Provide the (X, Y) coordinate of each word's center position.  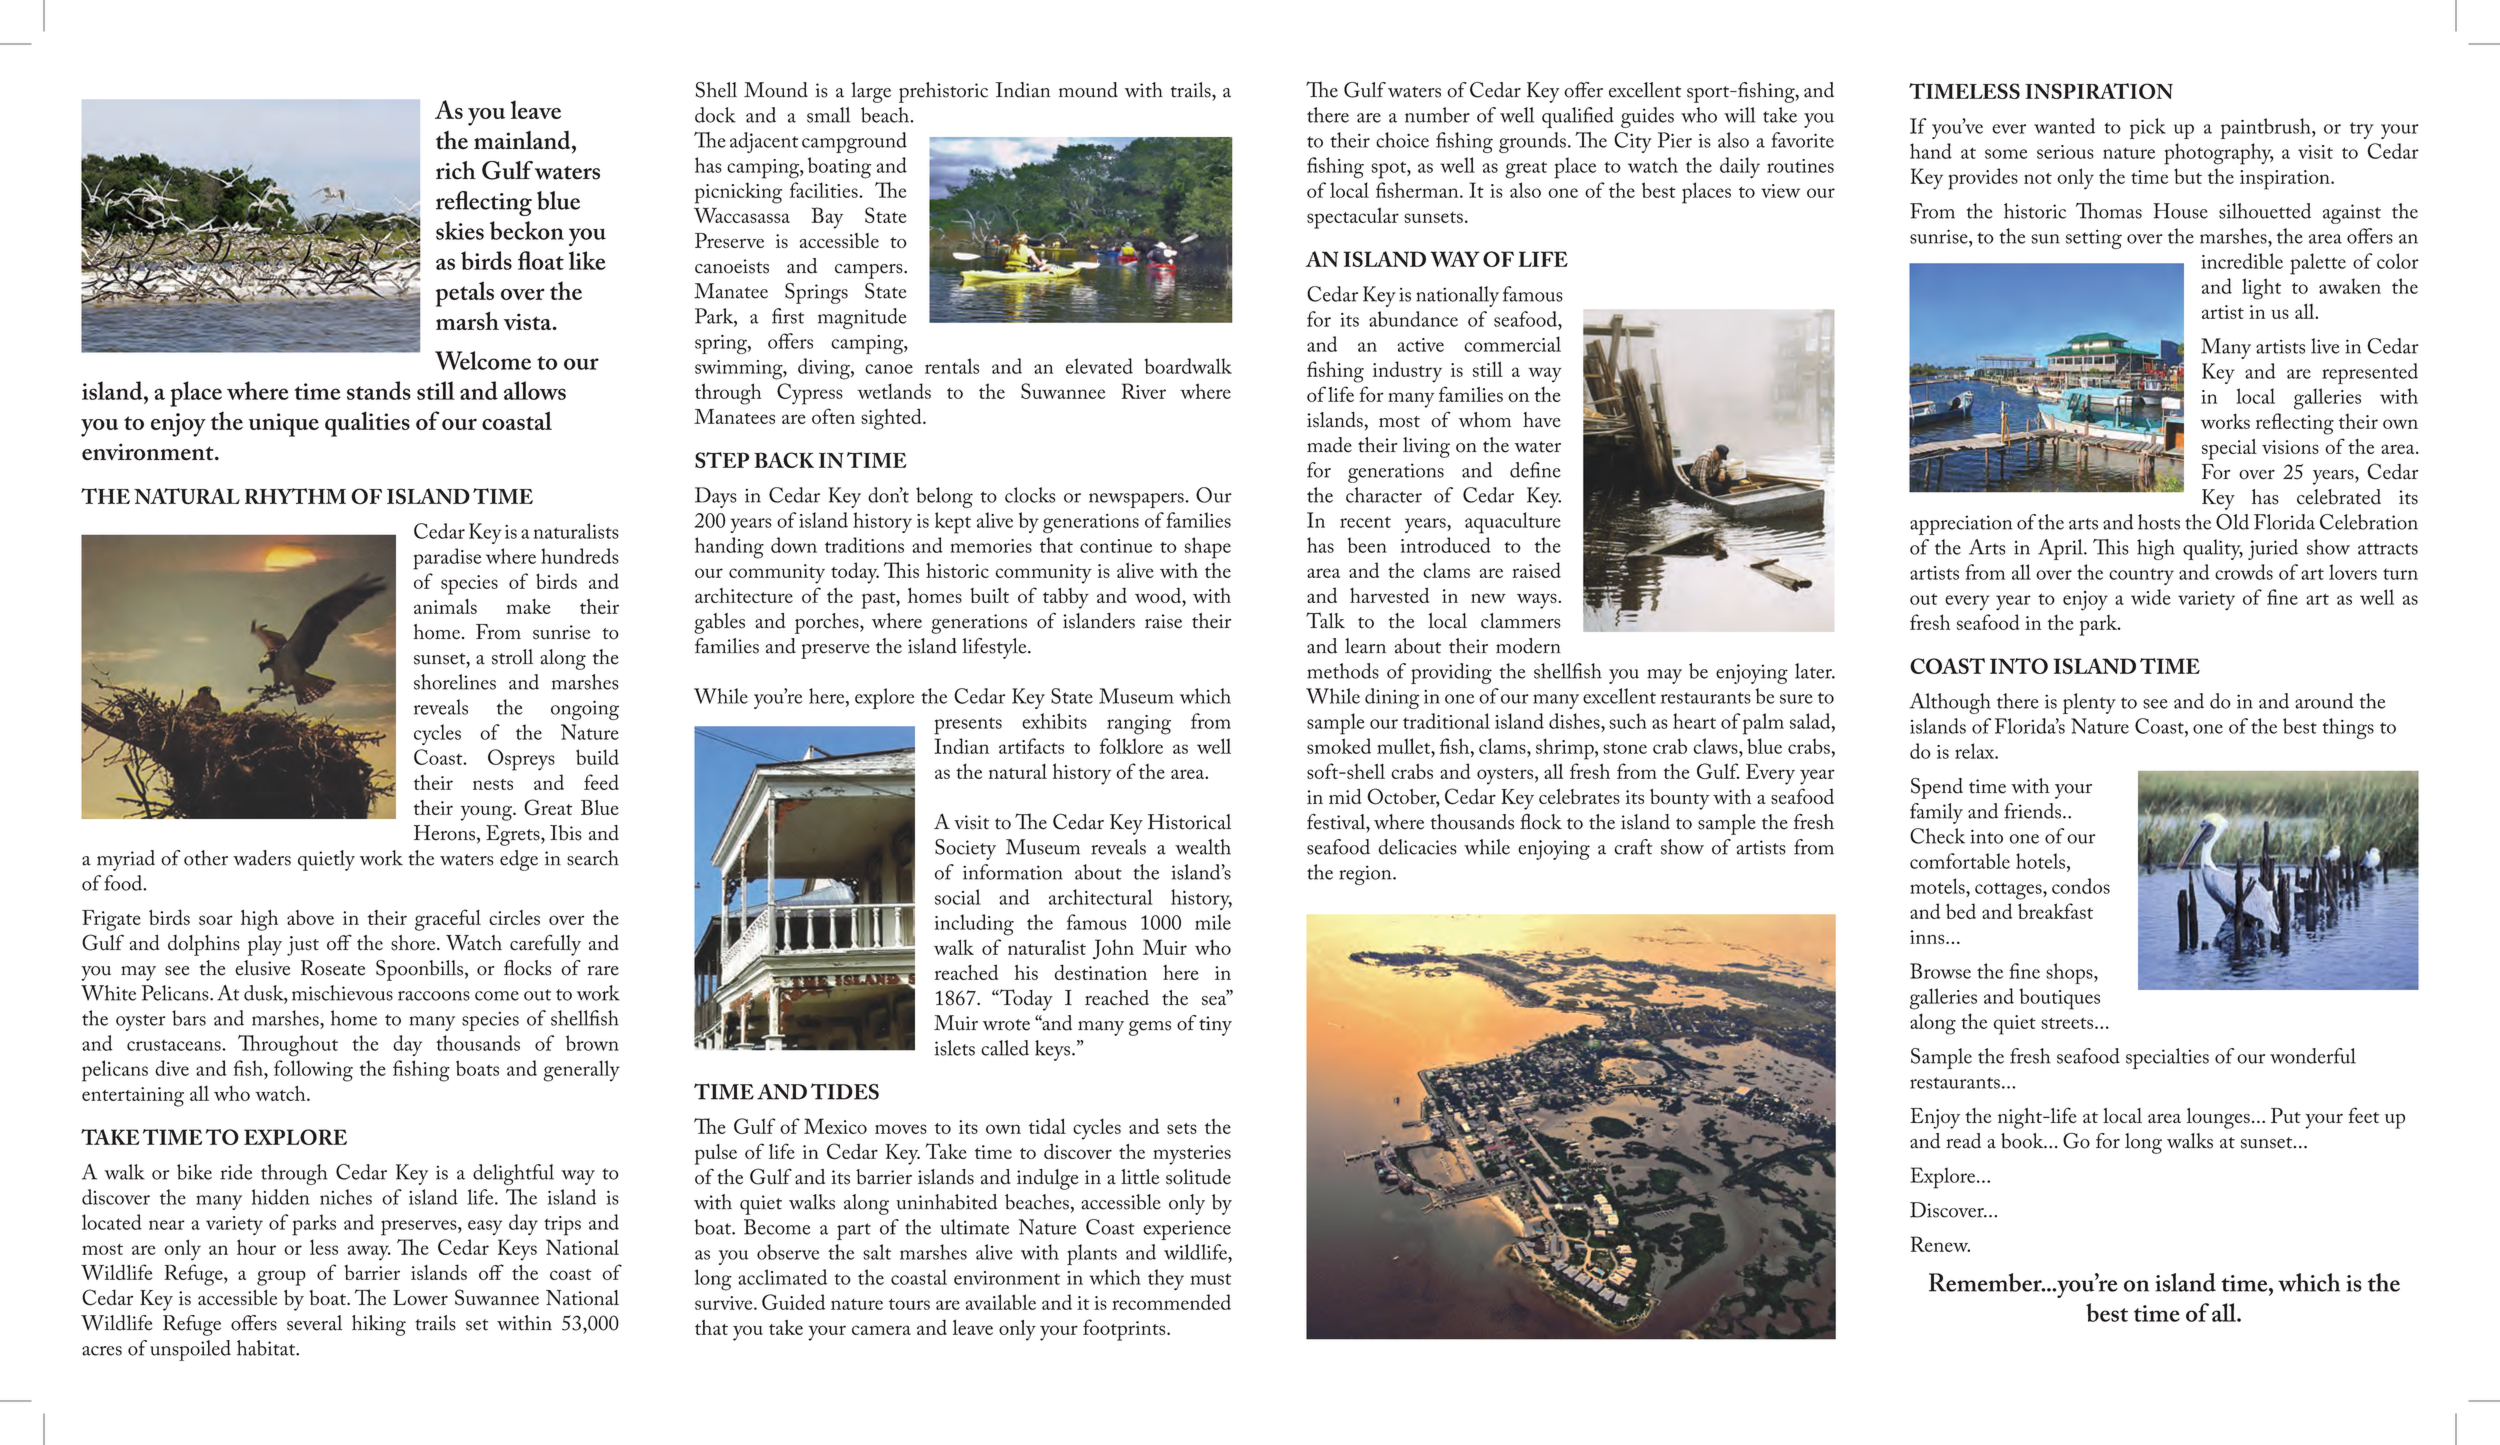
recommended (1171, 1302)
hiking (379, 1325)
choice (1402, 140)
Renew (1940, 1244)
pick (2148, 128)
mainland (523, 140)
